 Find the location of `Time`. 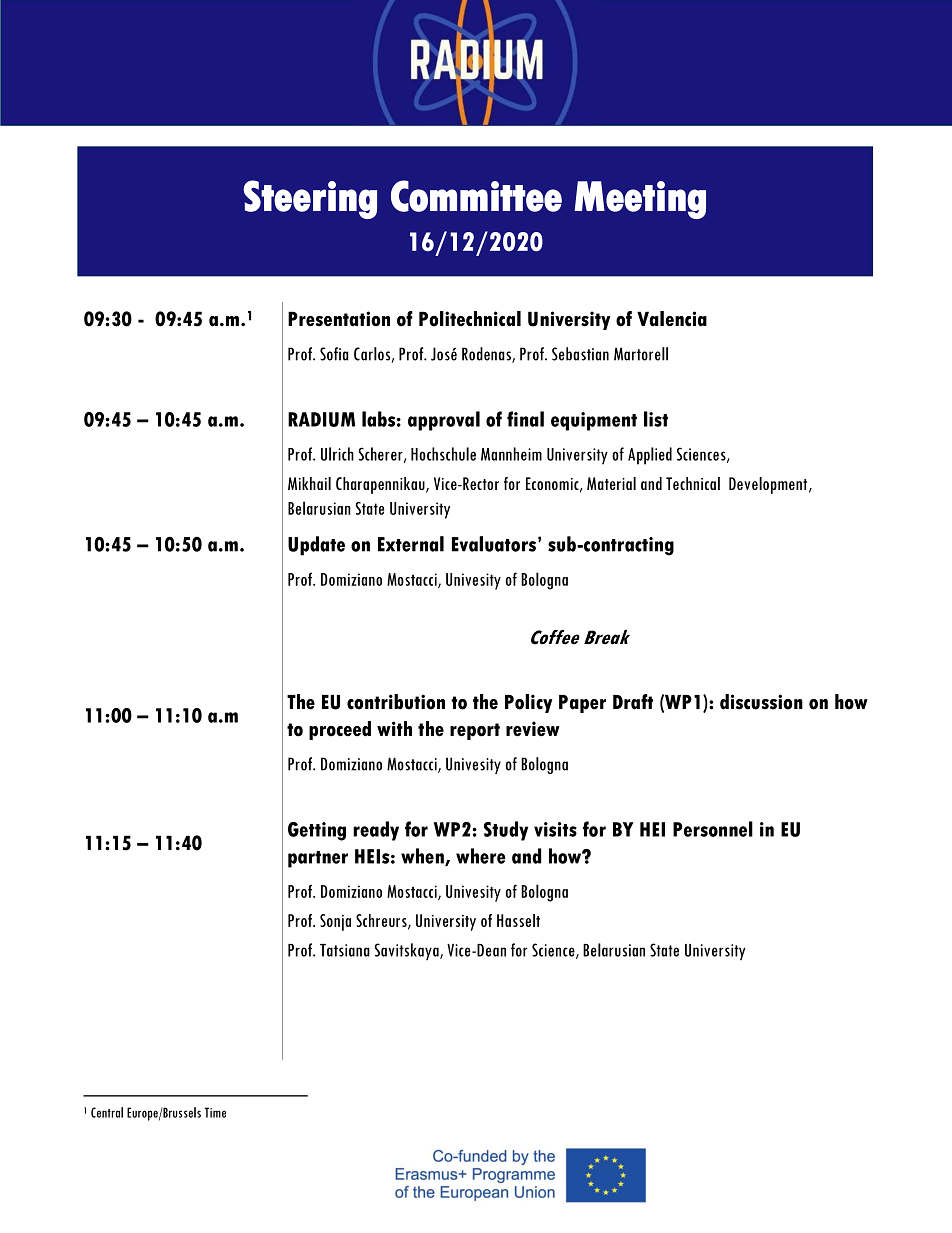

Time is located at coordinates (215, 1112).
